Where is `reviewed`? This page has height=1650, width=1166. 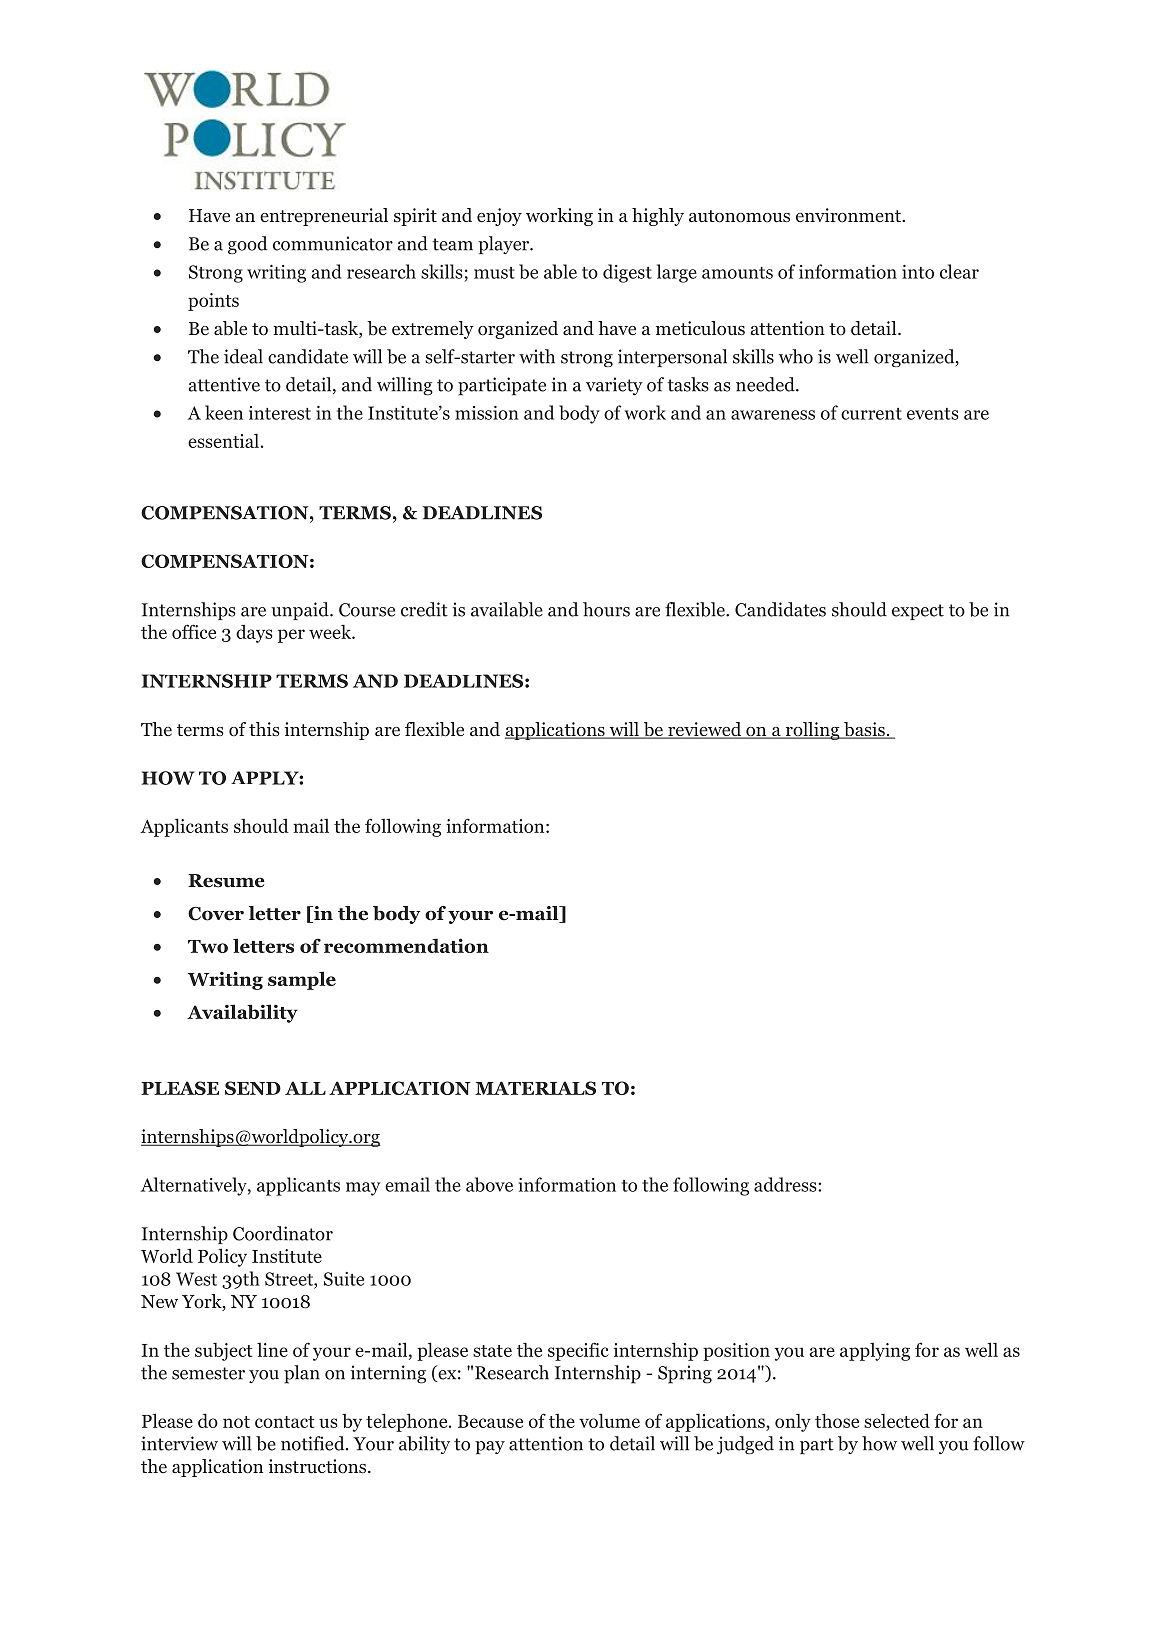
reviewed is located at coordinates (705, 730).
